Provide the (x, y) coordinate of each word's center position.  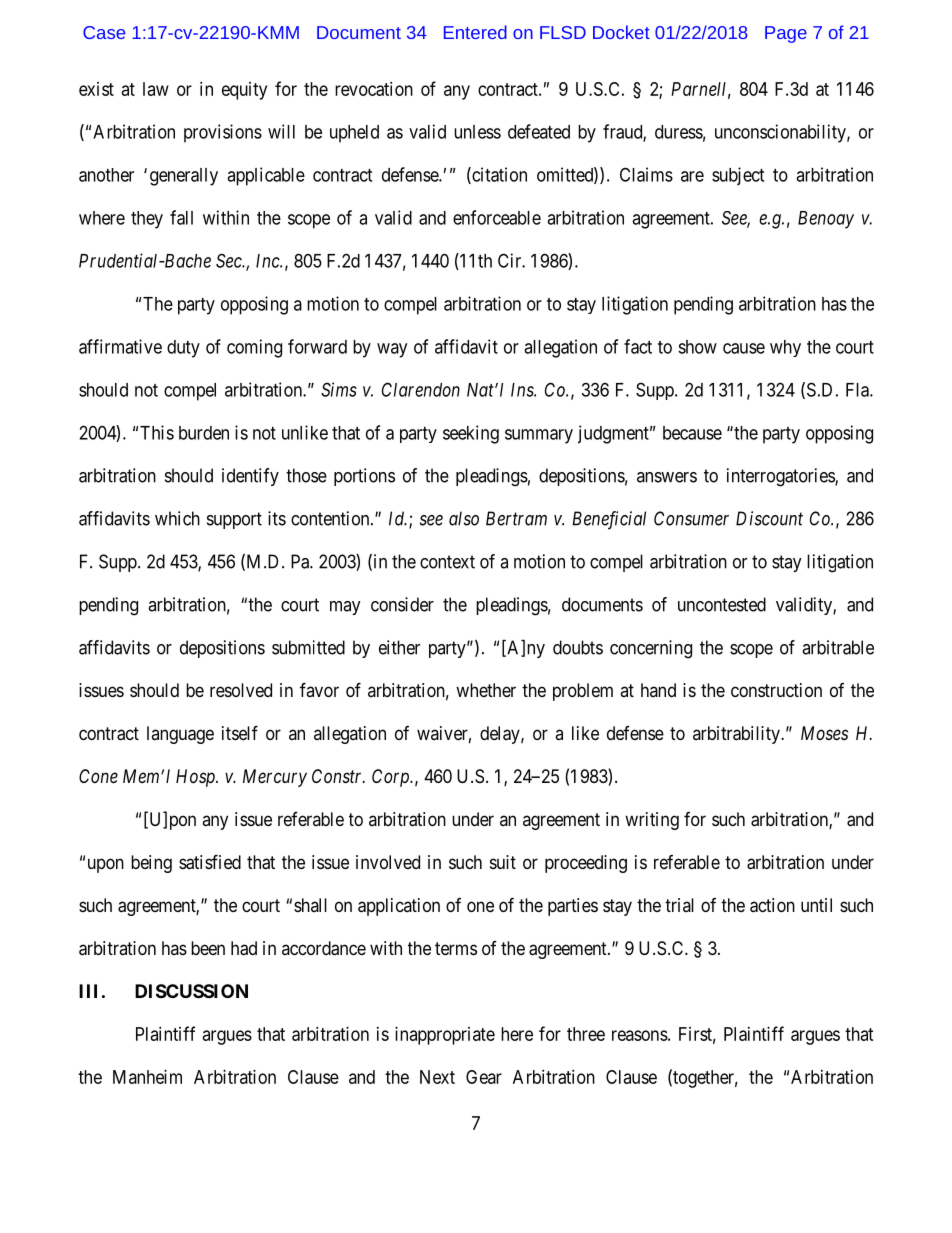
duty (183, 349)
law (156, 89)
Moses (824, 733)
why (785, 348)
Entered (475, 32)
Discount (769, 518)
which (177, 518)
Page (786, 34)
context (447, 562)
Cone (98, 776)
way (392, 350)
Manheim (147, 1077)
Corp (392, 778)
